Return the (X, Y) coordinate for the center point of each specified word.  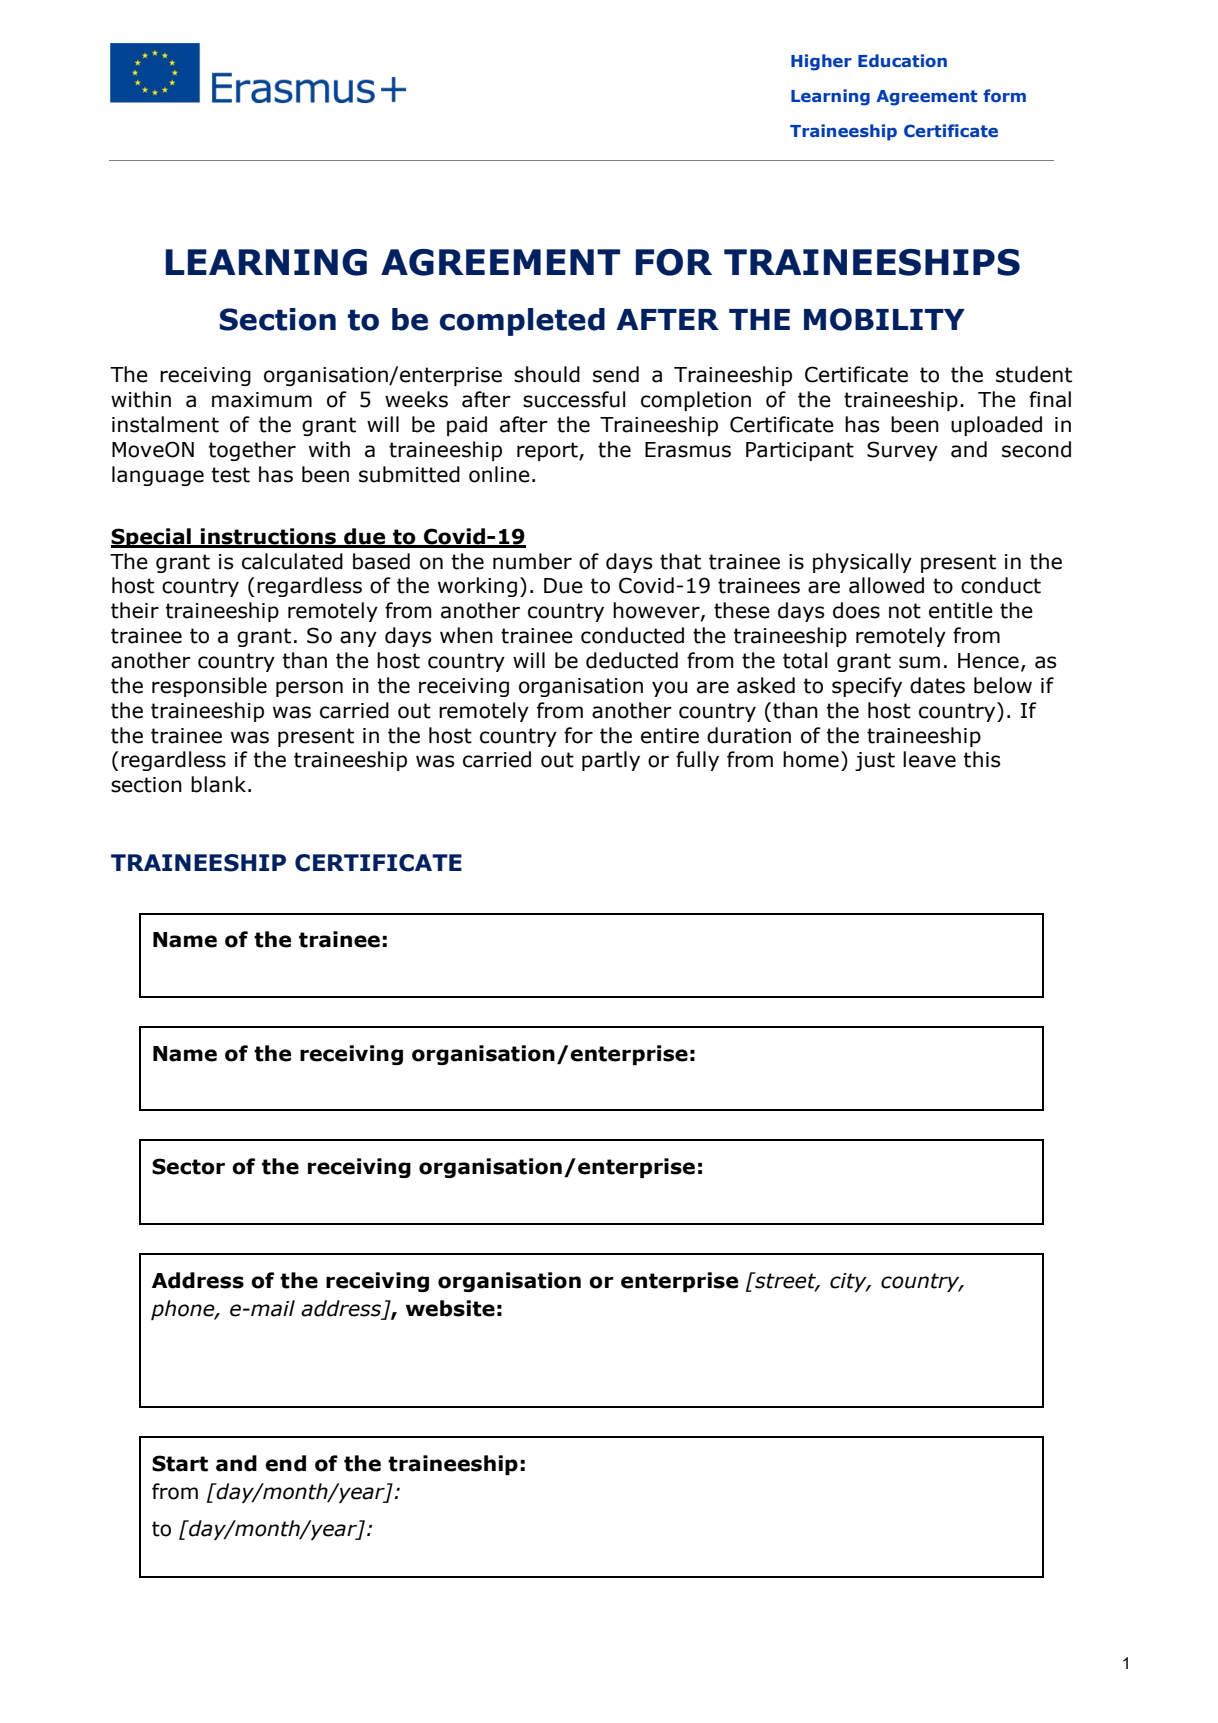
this (982, 759)
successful (574, 399)
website (450, 1308)
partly (611, 761)
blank (220, 784)
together (252, 451)
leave (929, 759)
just (875, 761)
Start (180, 1463)
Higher (821, 62)
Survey (902, 451)
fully (697, 761)
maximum (262, 400)
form (1004, 95)
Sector (188, 1166)
